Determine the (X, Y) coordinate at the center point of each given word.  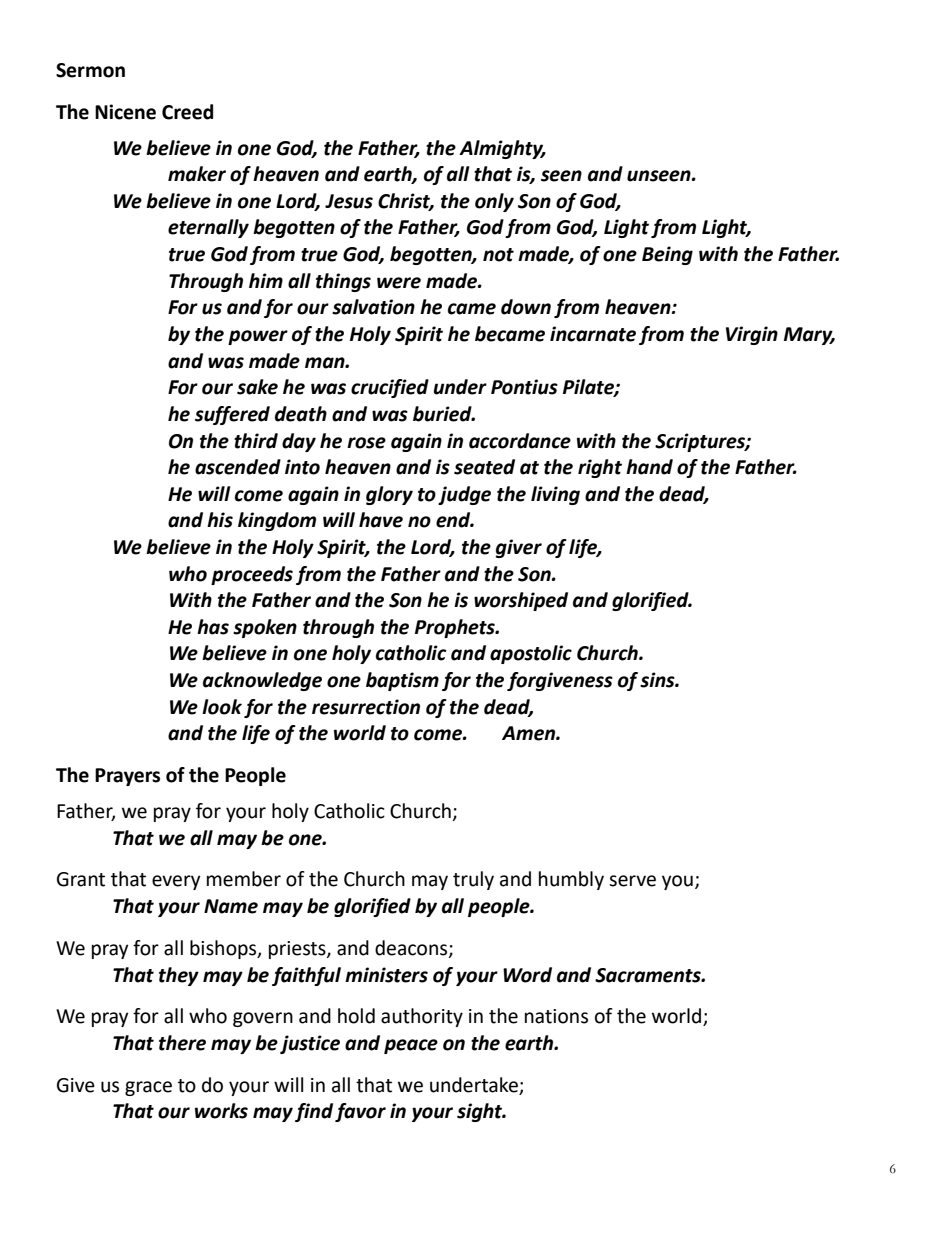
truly (473, 880)
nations (556, 1016)
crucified (390, 388)
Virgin (752, 335)
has (213, 627)
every (176, 882)
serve (632, 881)
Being (667, 255)
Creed (187, 112)
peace (411, 1046)
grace (148, 1088)
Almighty (502, 149)
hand (649, 467)
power (258, 337)
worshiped (521, 601)
